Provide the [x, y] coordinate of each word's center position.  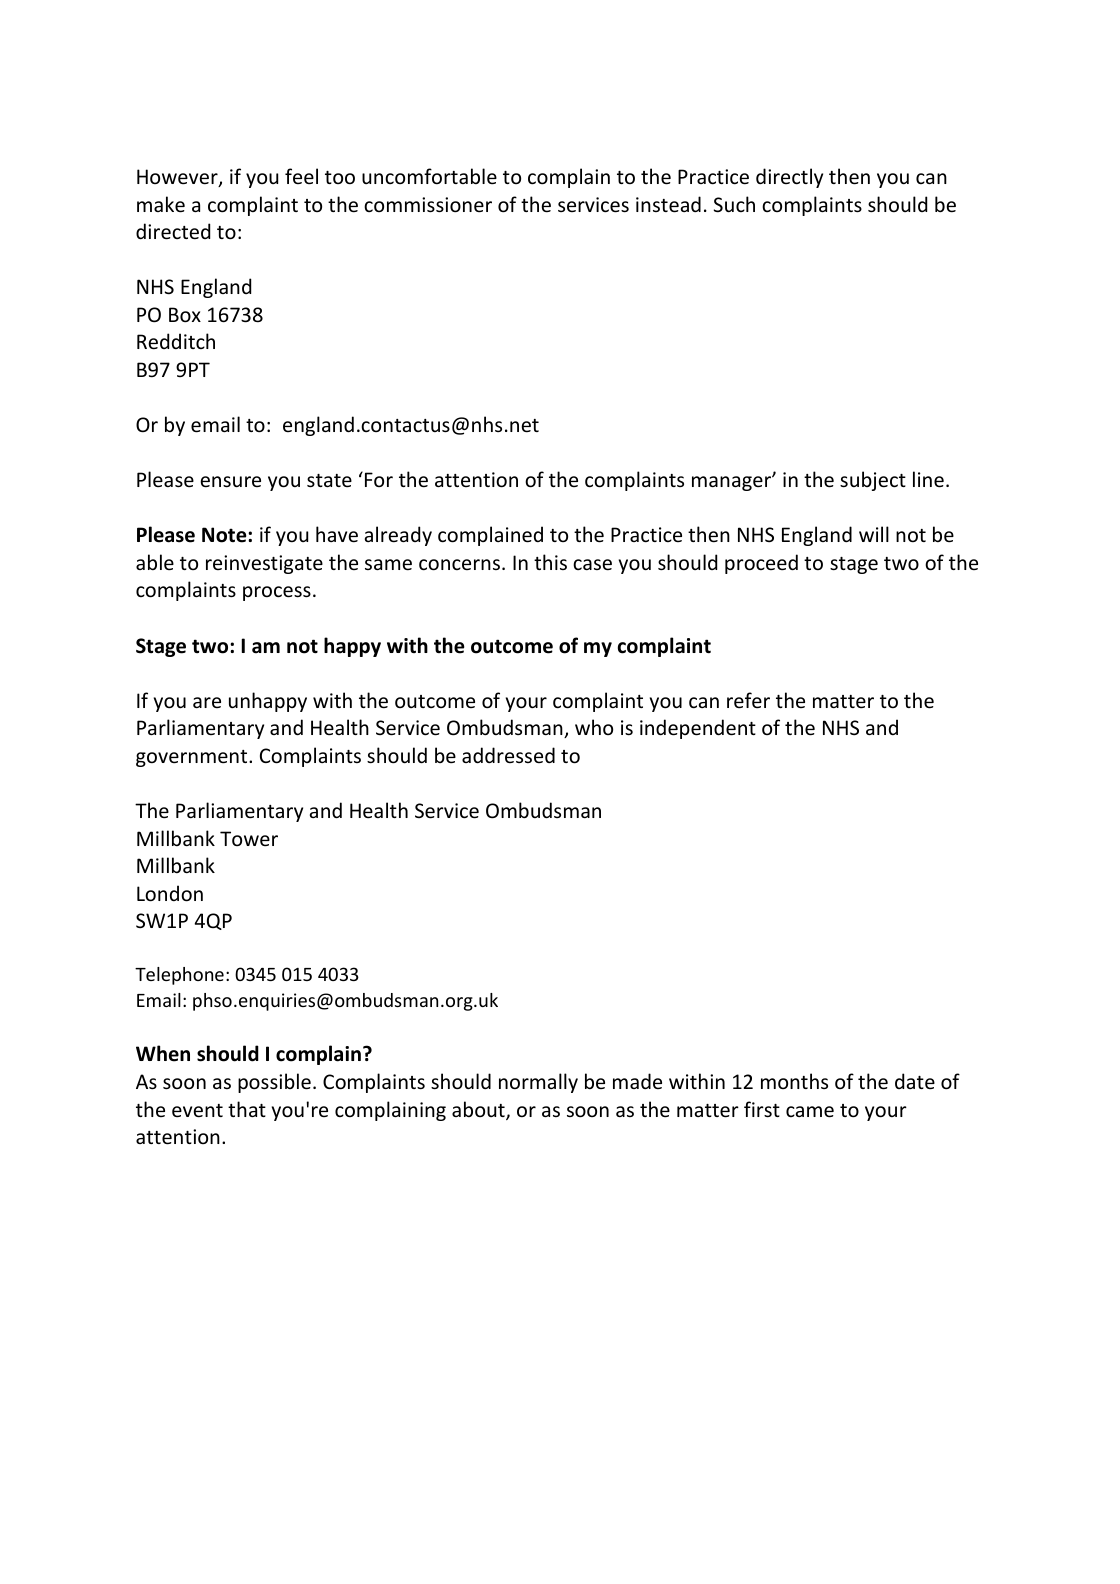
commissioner [428, 205]
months [794, 1081]
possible [274, 1083]
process [277, 593]
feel [301, 176]
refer [748, 700]
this [550, 562]
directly [789, 178]
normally [538, 1083]
